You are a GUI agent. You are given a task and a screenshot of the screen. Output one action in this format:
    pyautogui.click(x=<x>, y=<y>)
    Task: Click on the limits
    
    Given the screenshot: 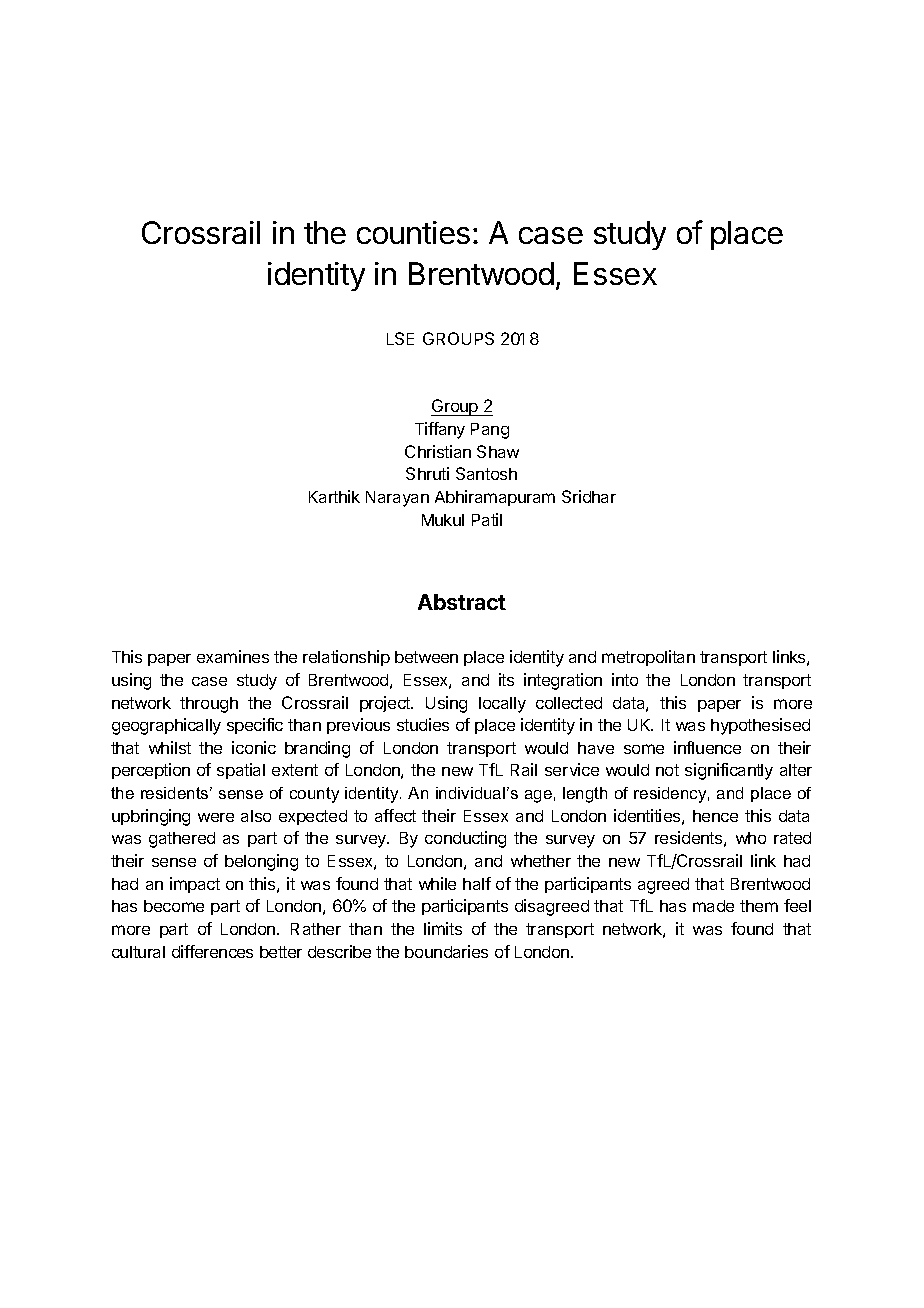 What is the action you would take?
    pyautogui.click(x=443, y=928)
